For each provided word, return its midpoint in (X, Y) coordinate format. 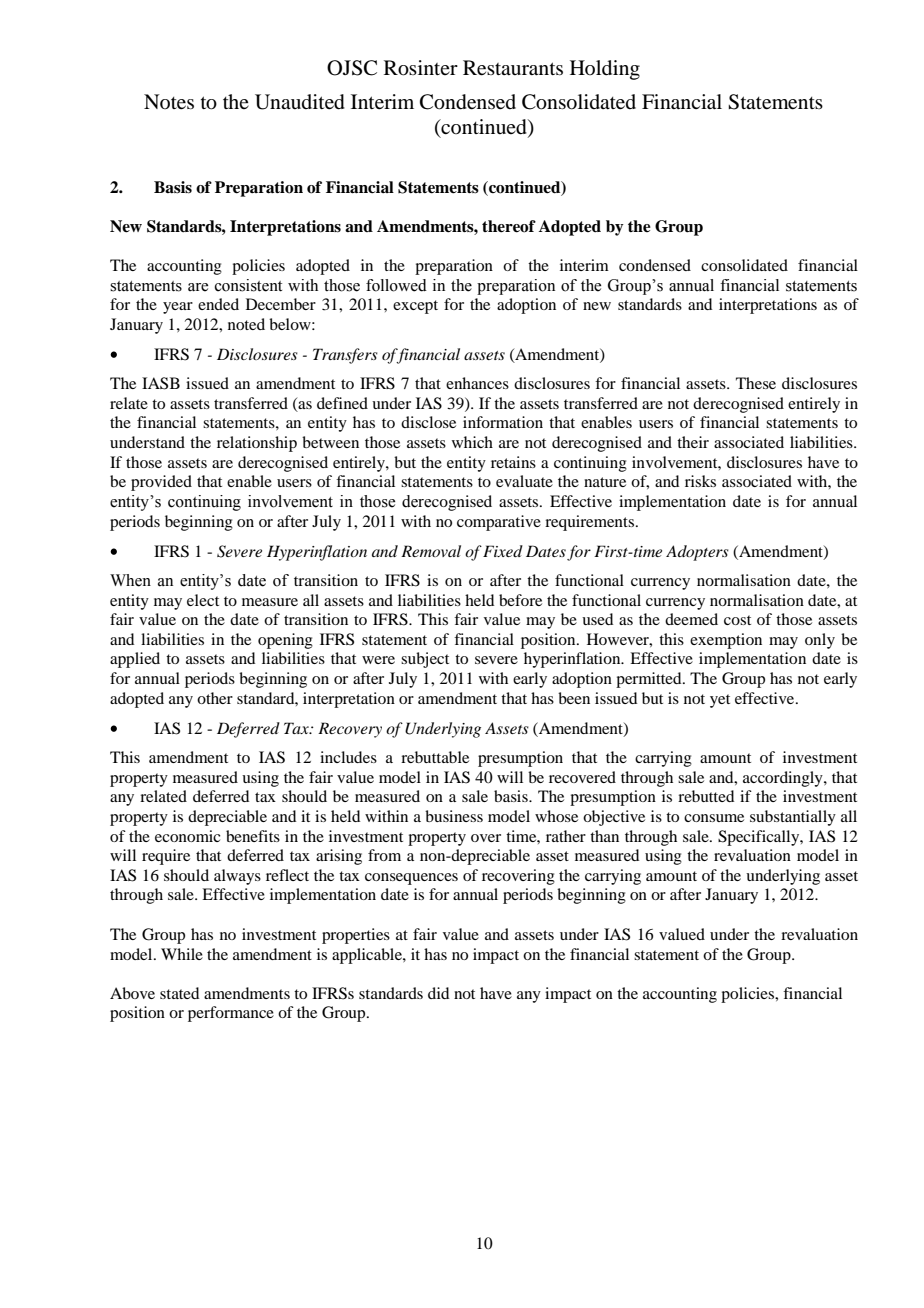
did (438, 993)
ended (218, 304)
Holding (605, 70)
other (215, 698)
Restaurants (513, 68)
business (454, 816)
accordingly (784, 779)
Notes (169, 102)
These (756, 383)
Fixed (503, 551)
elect (203, 600)
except (415, 307)
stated (179, 993)
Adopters (697, 553)
